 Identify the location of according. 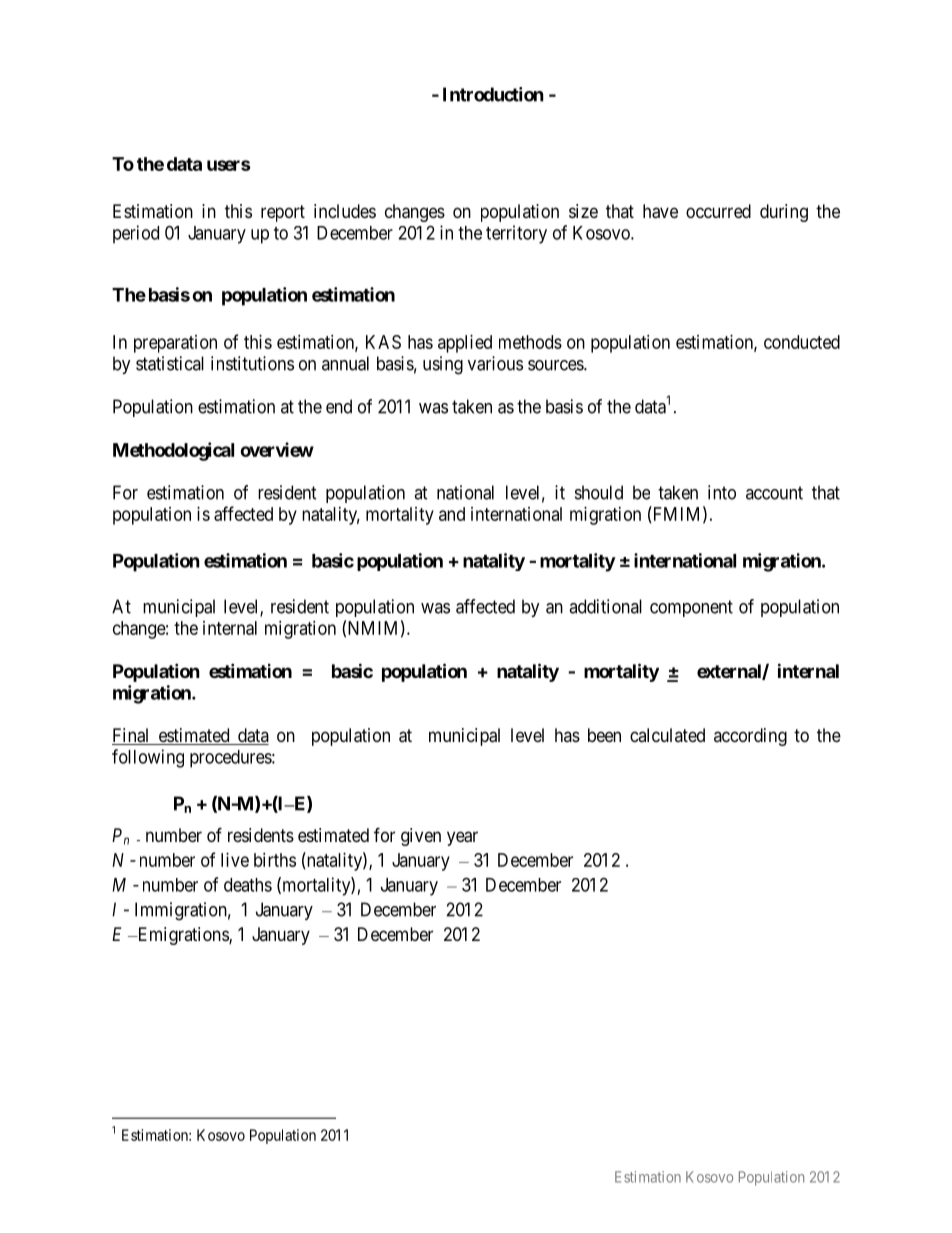
(750, 737).
